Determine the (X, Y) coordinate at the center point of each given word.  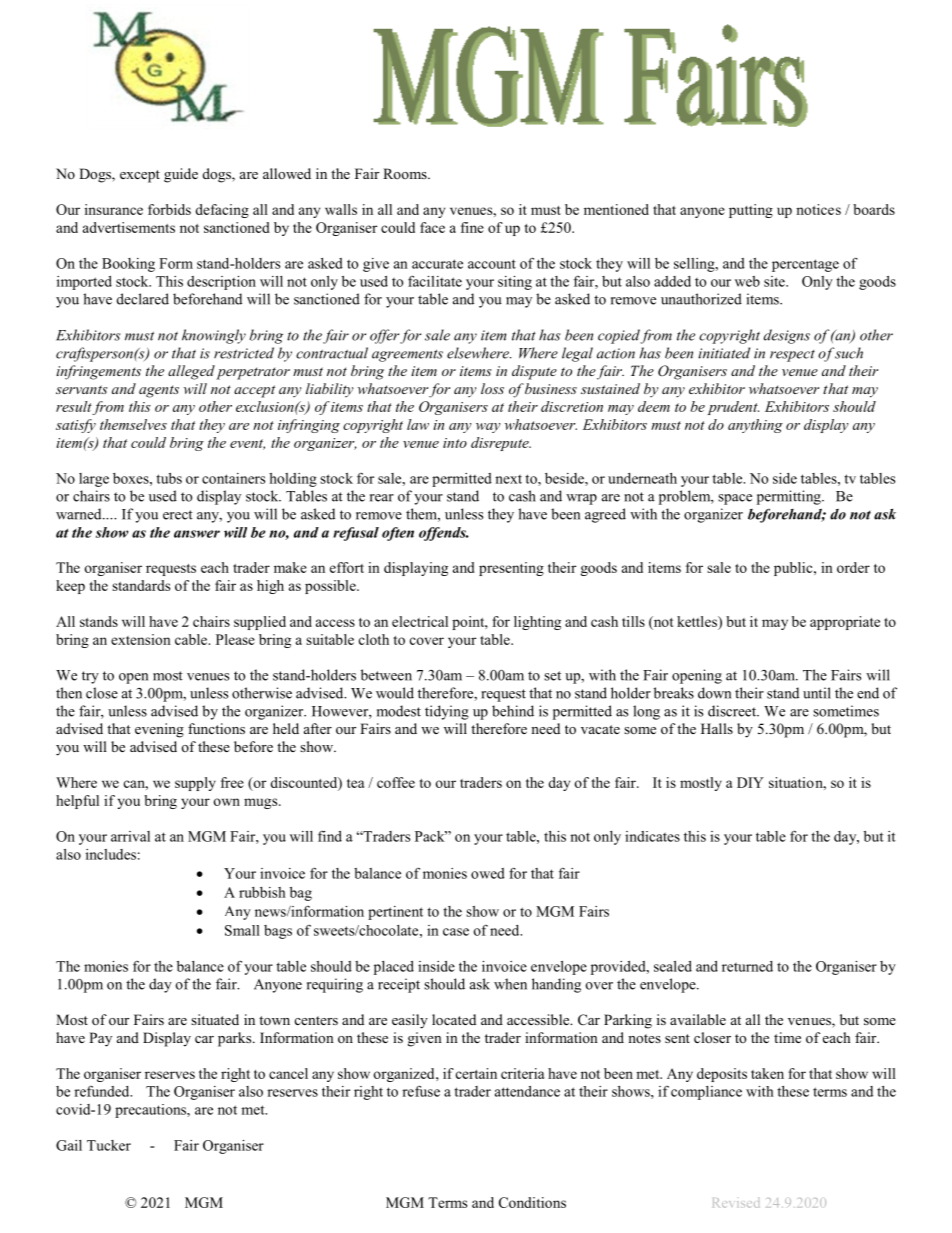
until (817, 693)
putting (751, 211)
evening (159, 730)
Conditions (532, 1202)
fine (472, 227)
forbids (169, 209)
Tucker (109, 1145)
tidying (447, 712)
